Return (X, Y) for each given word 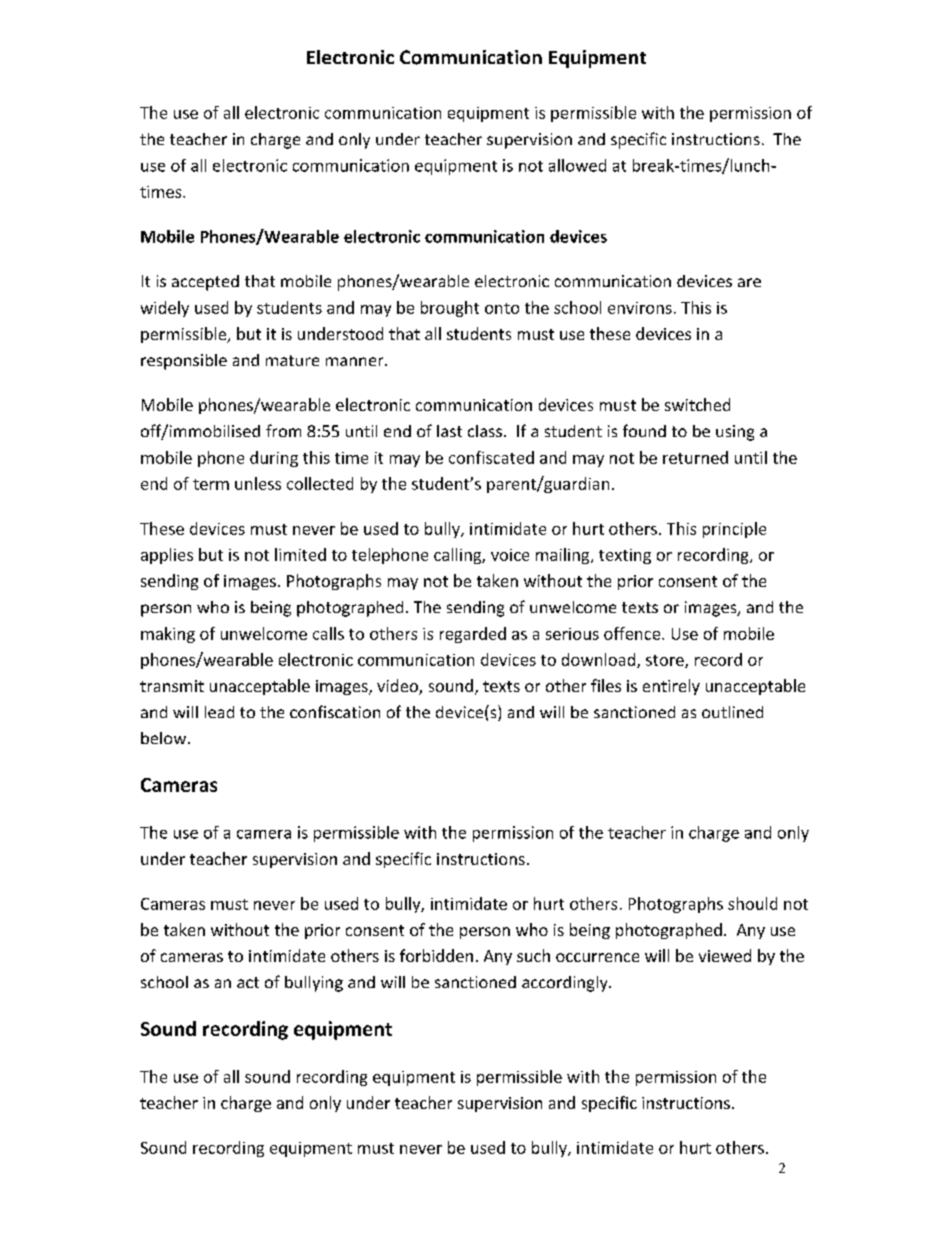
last (449, 431)
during (274, 459)
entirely (671, 687)
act (248, 982)
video (398, 687)
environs (640, 308)
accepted (205, 283)
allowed (577, 165)
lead (219, 712)
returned (695, 457)
